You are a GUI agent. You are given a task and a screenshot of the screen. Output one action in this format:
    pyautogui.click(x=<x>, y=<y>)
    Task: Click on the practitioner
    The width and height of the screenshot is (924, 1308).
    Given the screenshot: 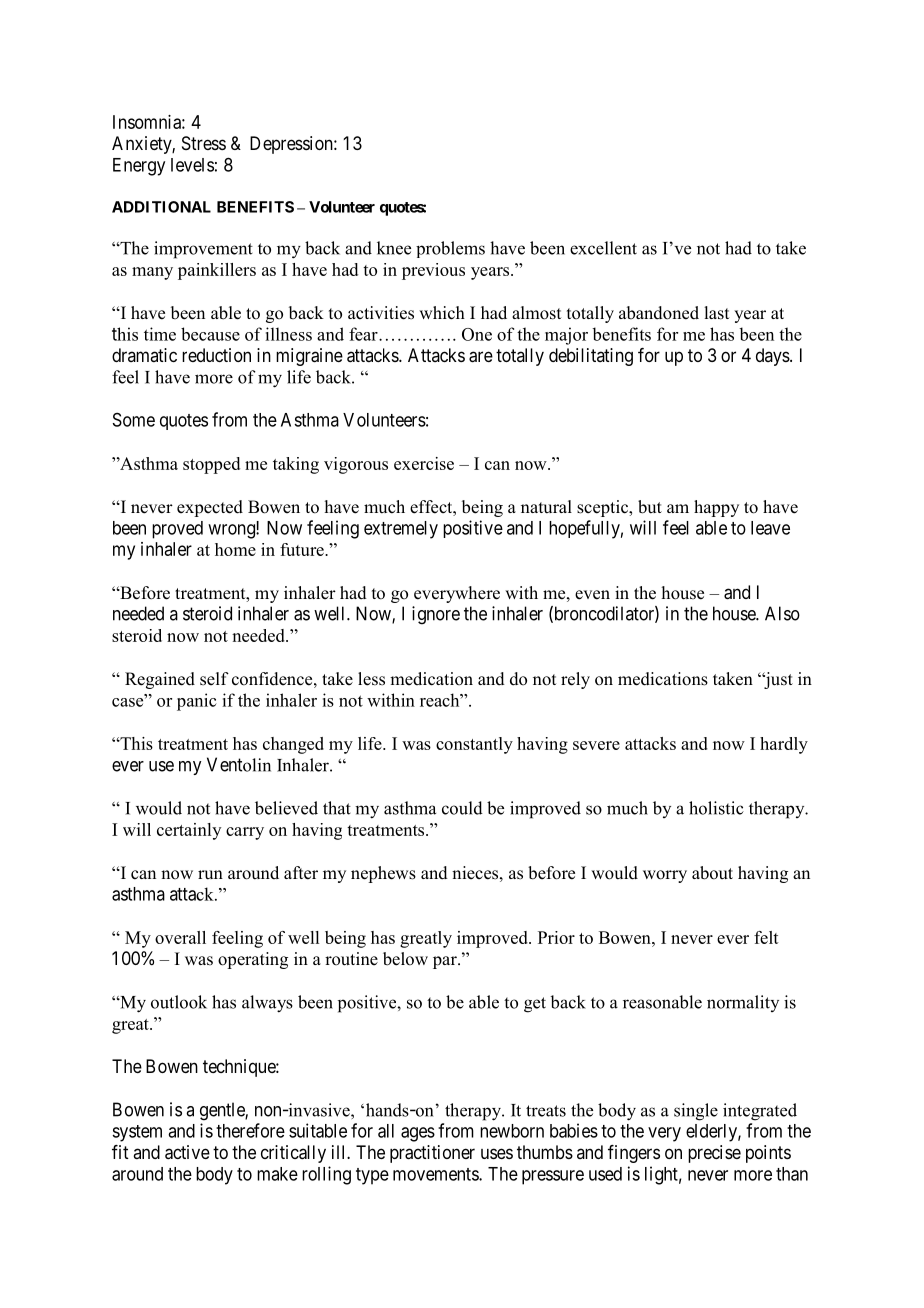 What is the action you would take?
    pyautogui.click(x=432, y=1154)
